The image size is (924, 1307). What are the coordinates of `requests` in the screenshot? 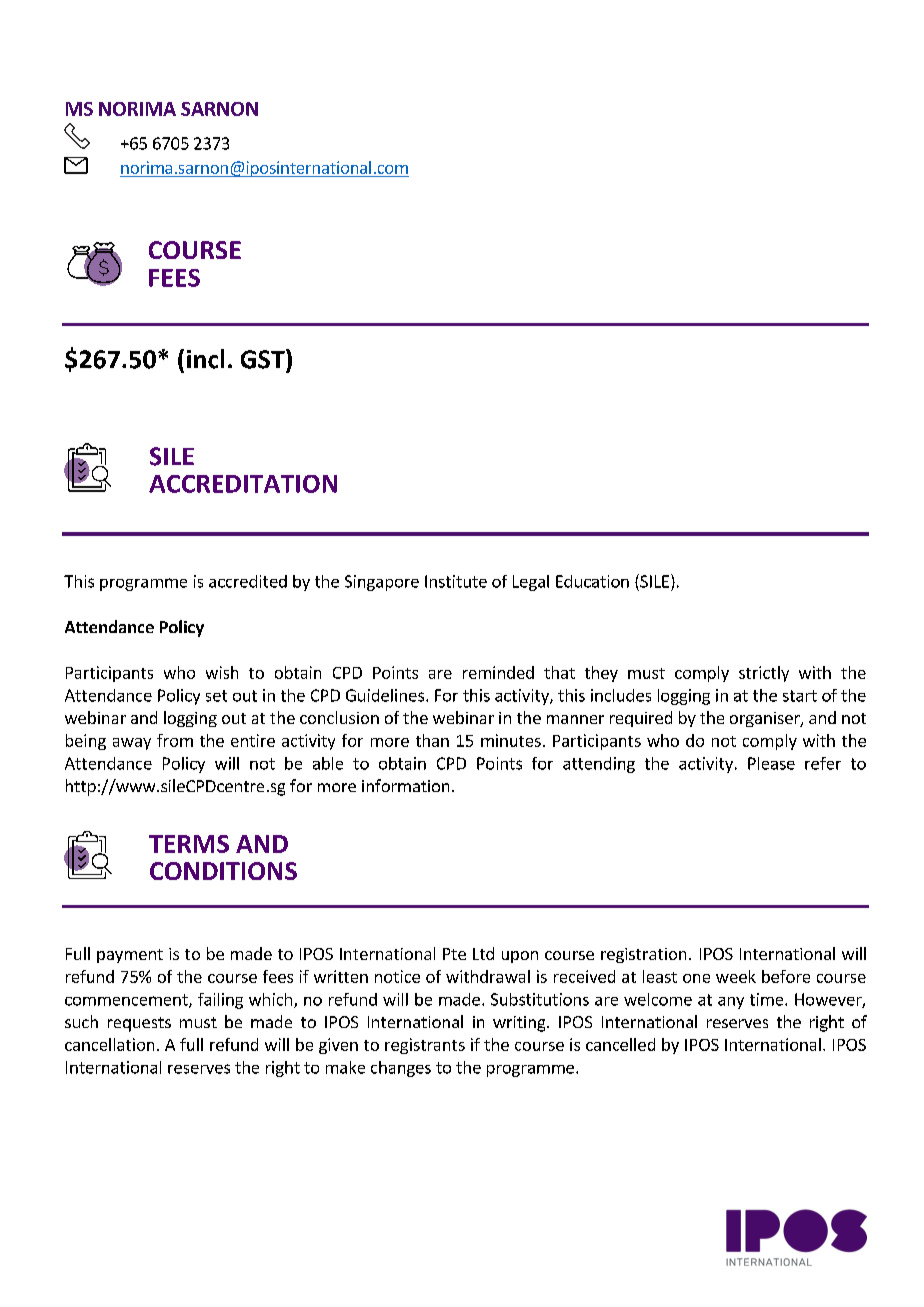 It's located at (139, 1024).
